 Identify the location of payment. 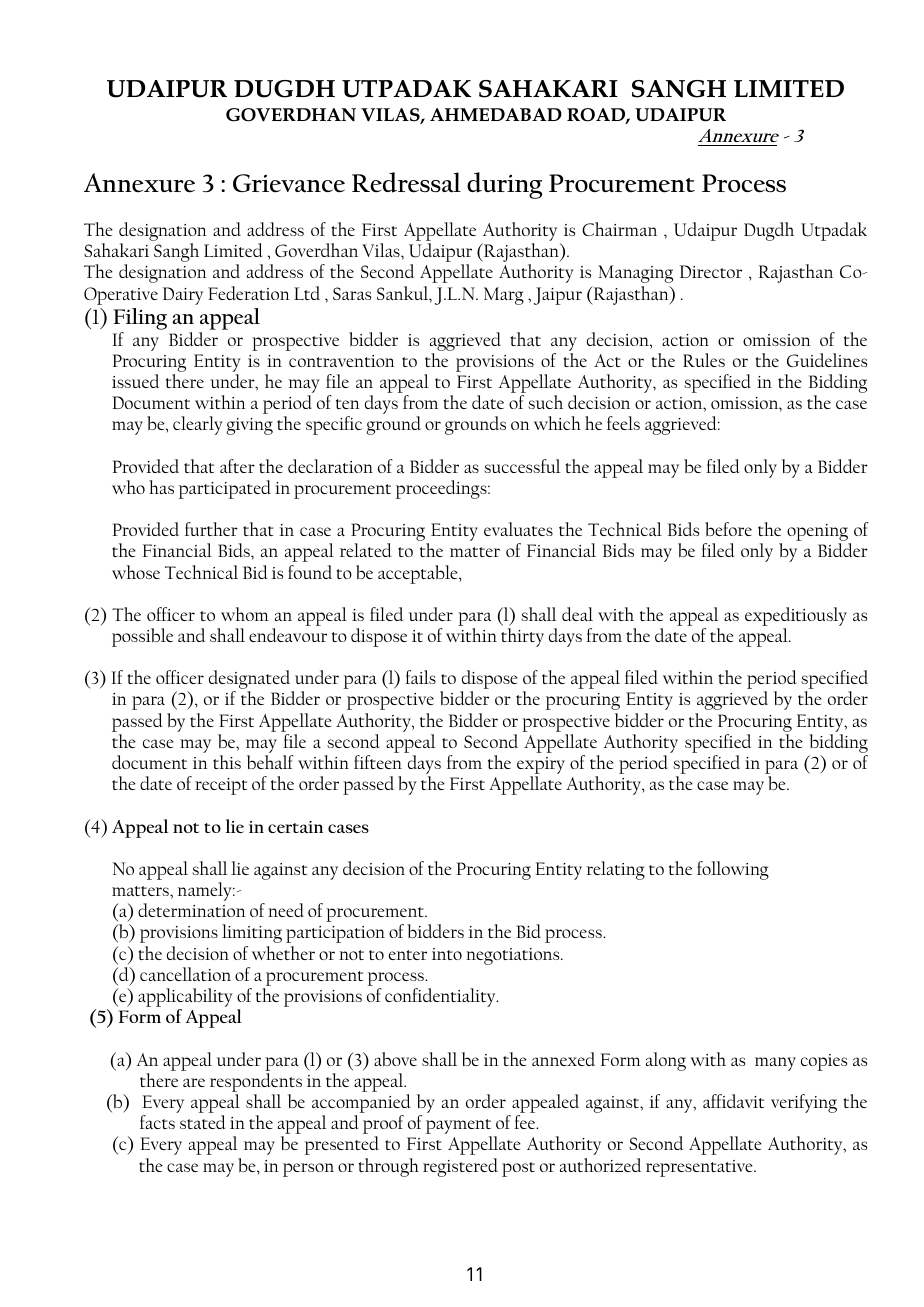
(459, 1128).
